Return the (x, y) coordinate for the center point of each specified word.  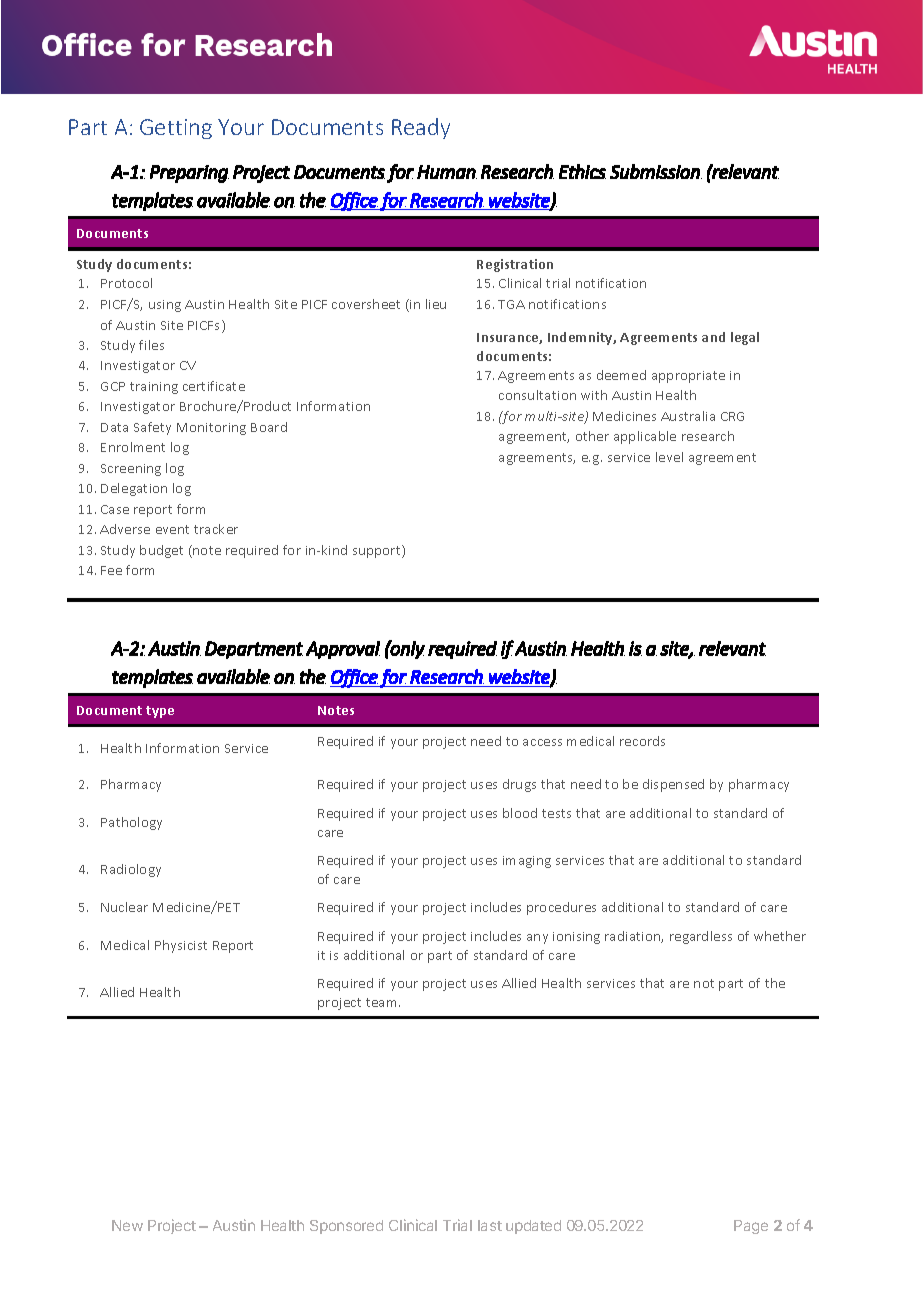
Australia (688, 416)
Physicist (181, 946)
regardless (701, 937)
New (127, 1225)
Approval (343, 650)
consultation (537, 395)
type (160, 712)
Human (447, 172)
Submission (656, 171)
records (642, 741)
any (537, 939)
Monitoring (211, 429)
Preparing (189, 174)
